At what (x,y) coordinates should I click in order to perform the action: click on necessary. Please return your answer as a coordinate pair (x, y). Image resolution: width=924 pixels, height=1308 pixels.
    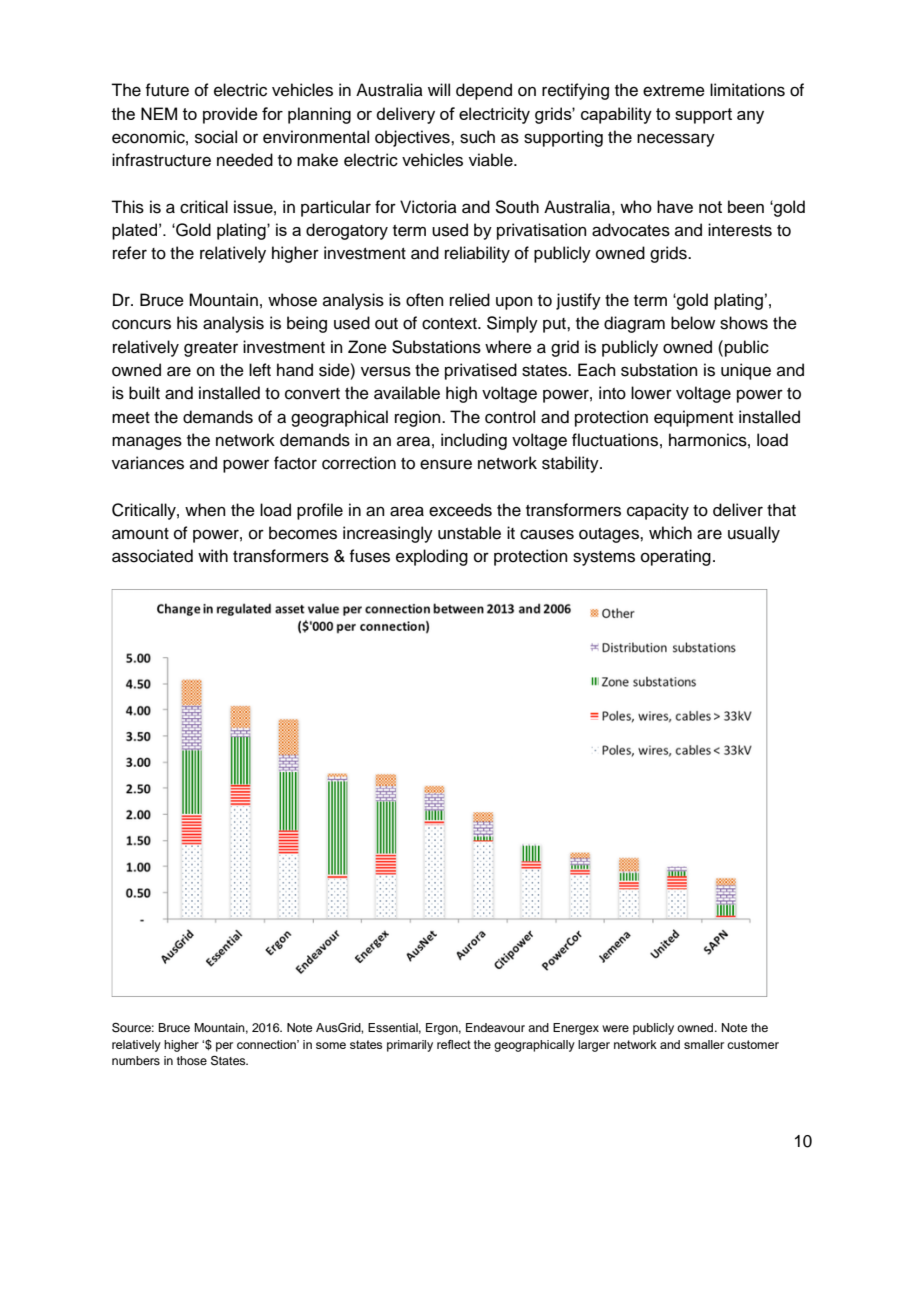
    Looking at the image, I should click on (676, 140).
